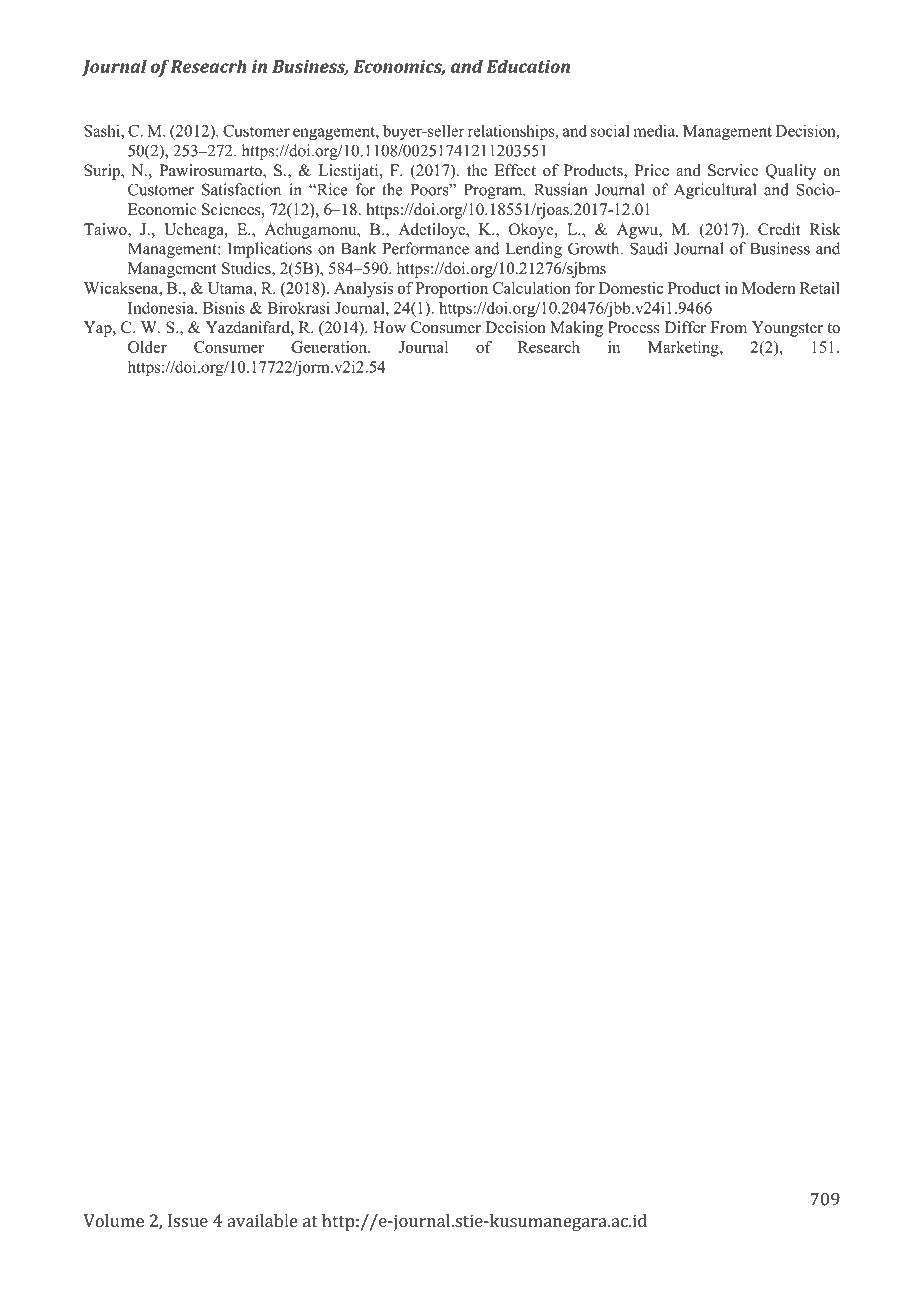 The height and width of the screenshot is (1308, 924). What do you see at coordinates (147, 347) in the screenshot?
I see `Older` at bounding box center [147, 347].
